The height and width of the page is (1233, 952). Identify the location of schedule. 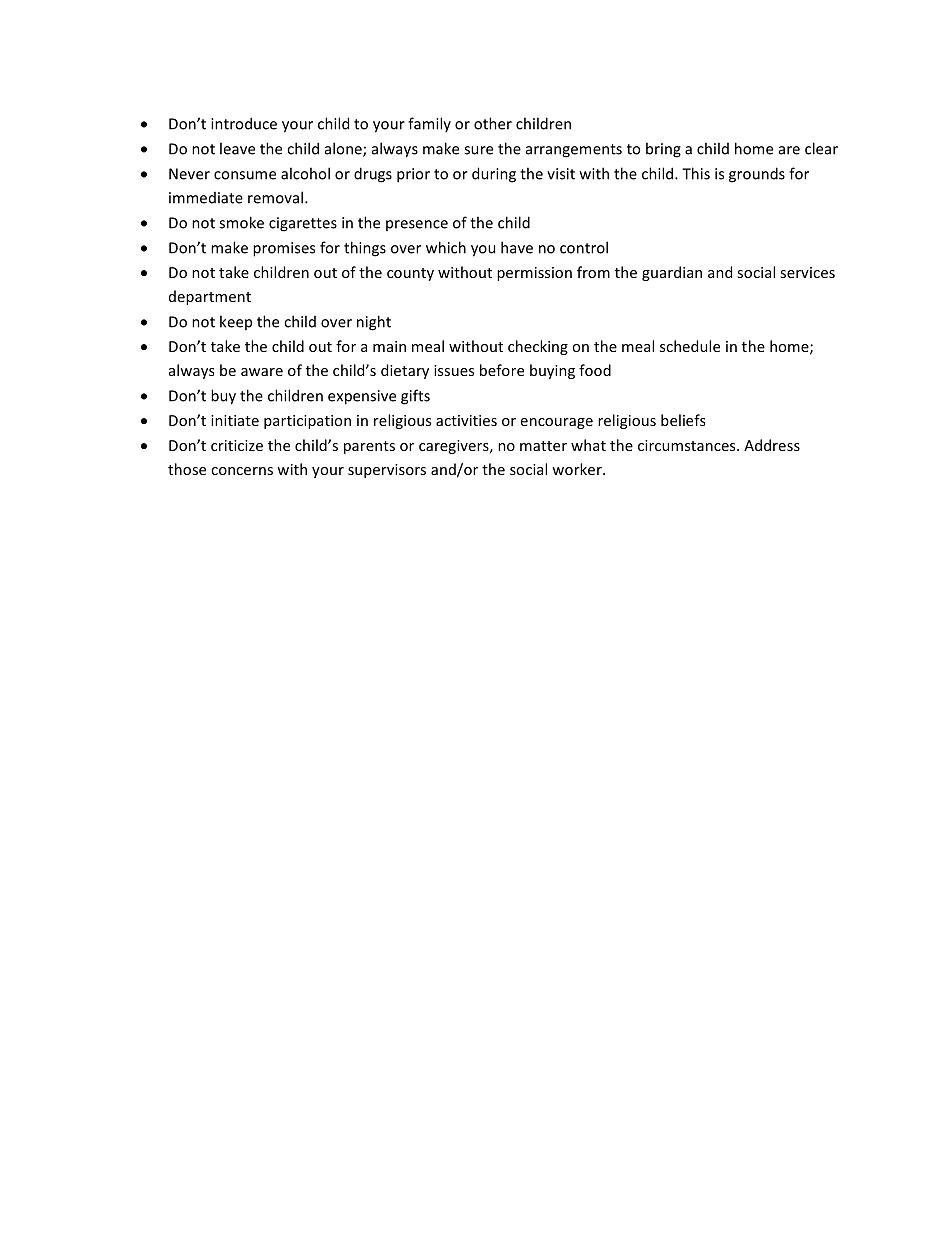
(690, 346).
